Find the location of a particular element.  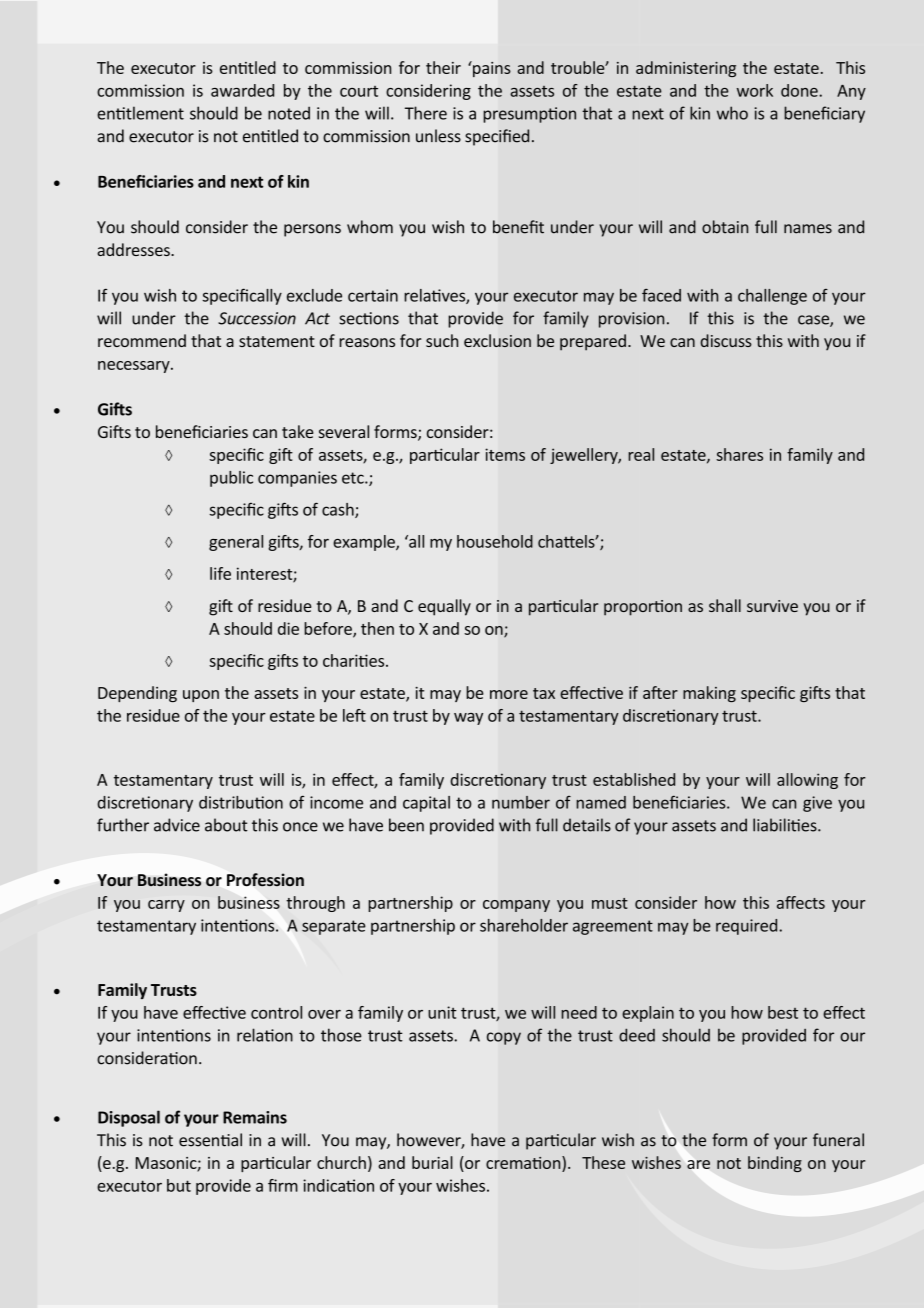

exclusion is located at coordinates (497, 340).
